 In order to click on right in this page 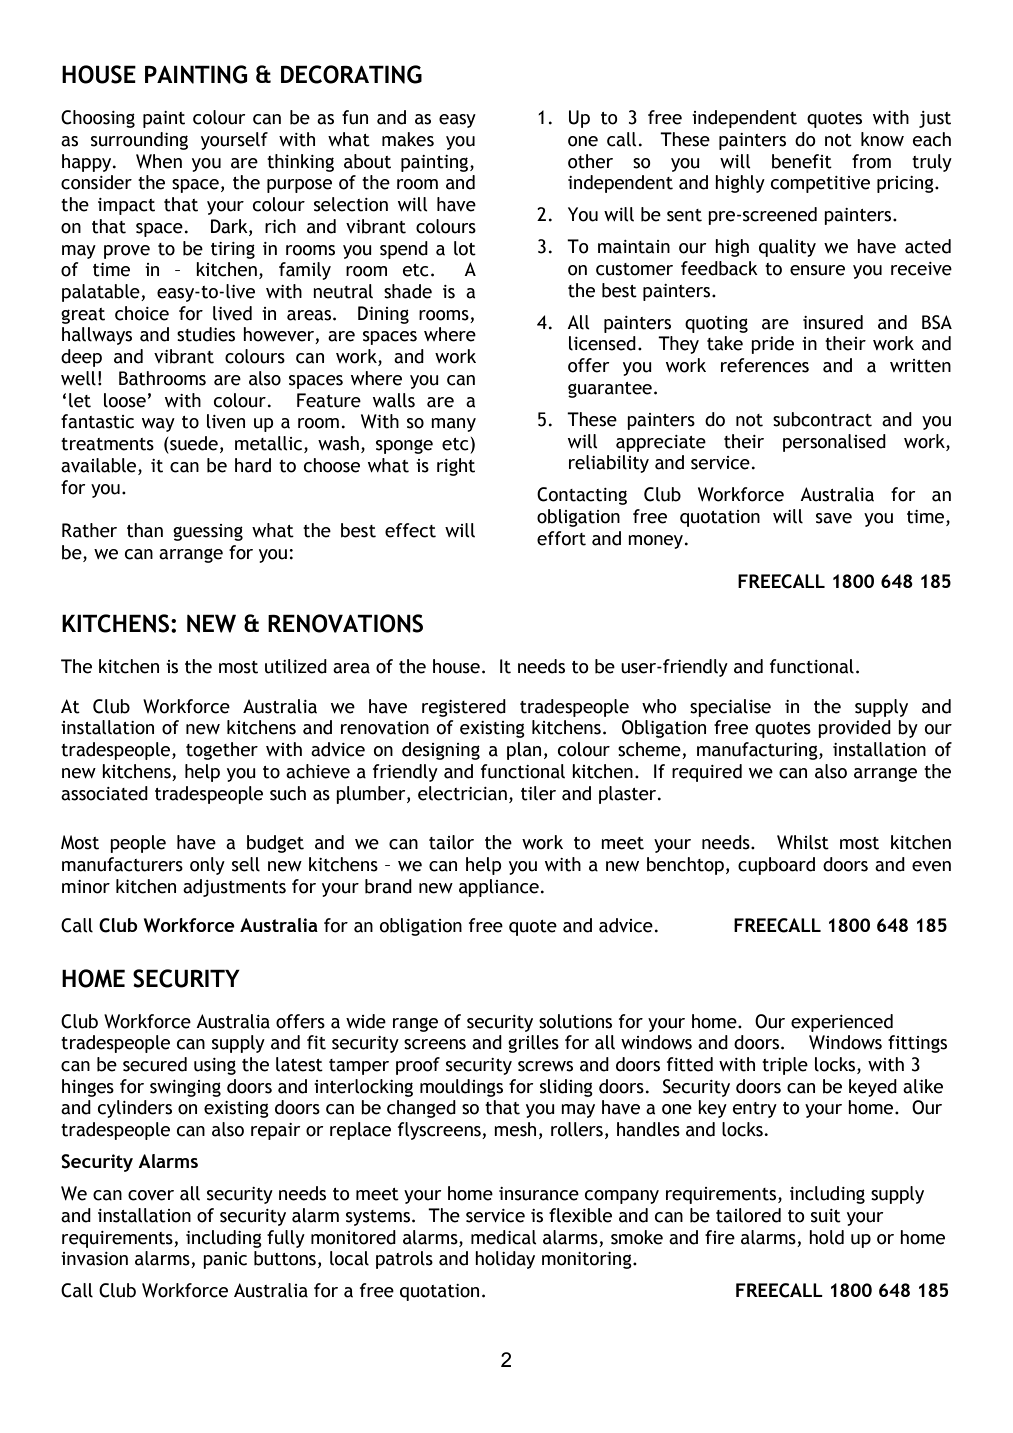, I will do `click(456, 467)`.
